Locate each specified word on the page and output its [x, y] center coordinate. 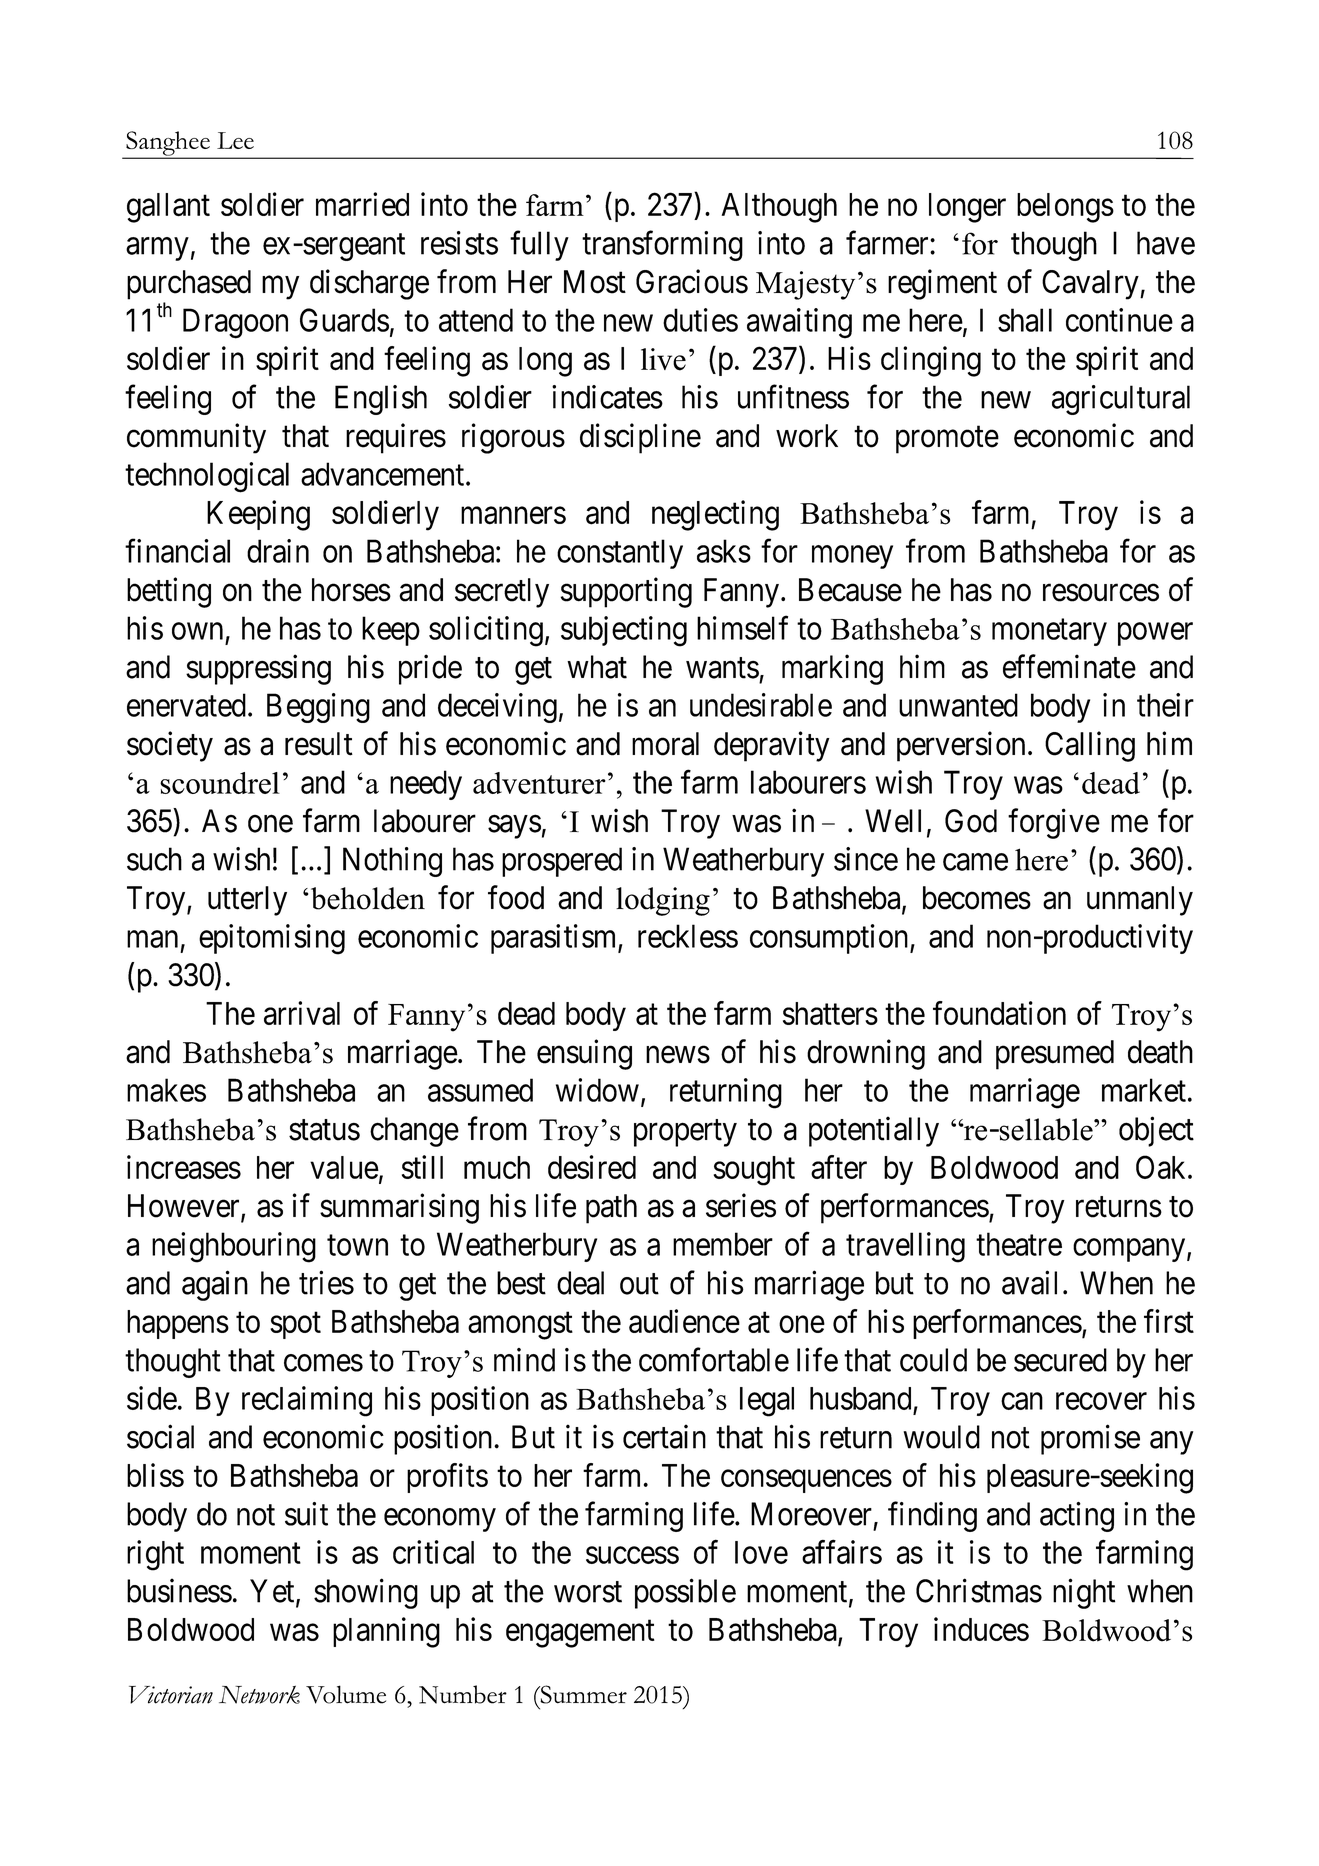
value [344, 1167]
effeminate [1069, 666]
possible [685, 1593]
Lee [235, 140]
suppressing [258, 669]
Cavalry [1091, 285]
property [685, 1133]
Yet [273, 1592]
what [597, 667]
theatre [1019, 1244]
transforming [662, 246]
